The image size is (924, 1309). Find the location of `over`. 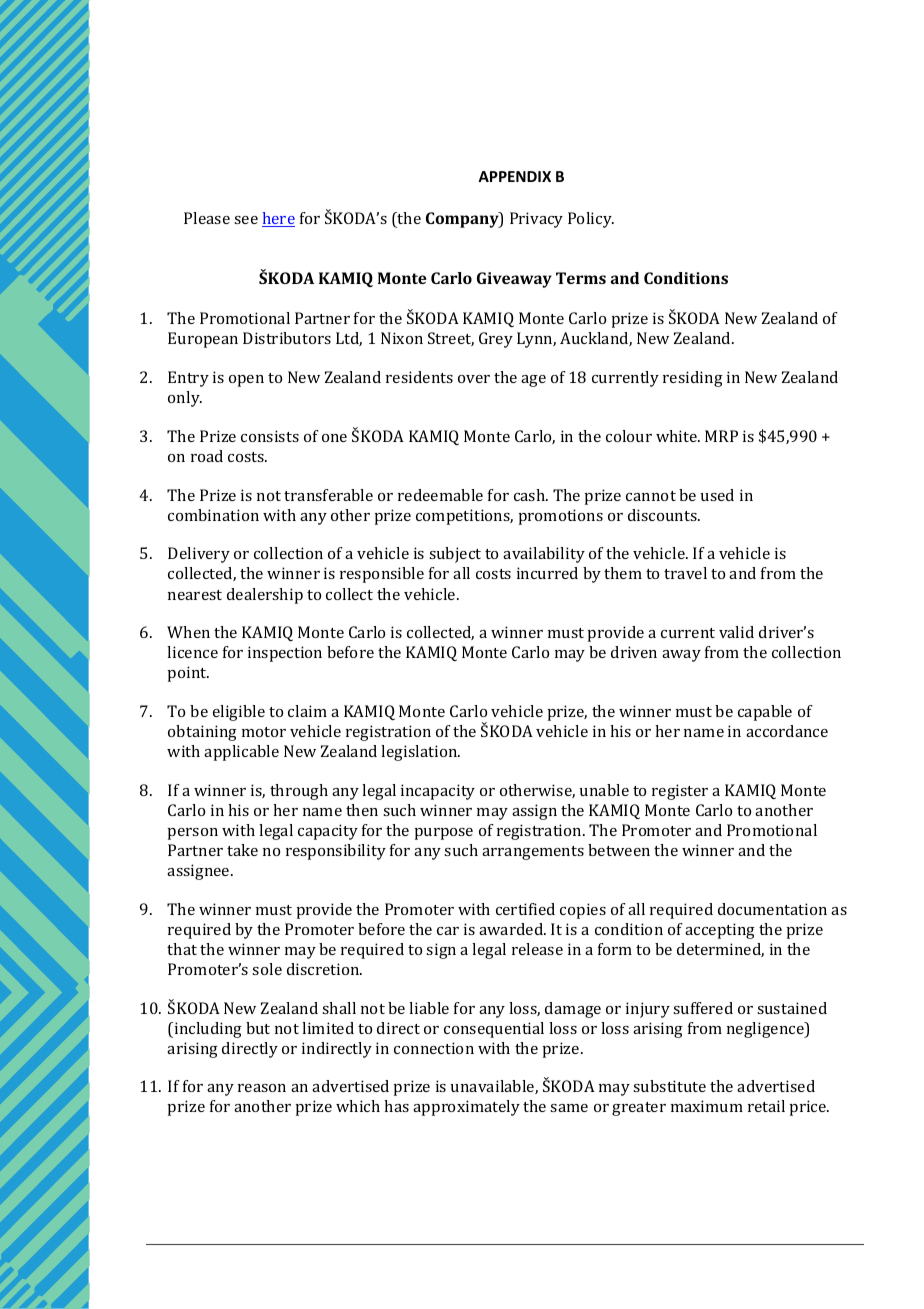

over is located at coordinates (474, 379).
